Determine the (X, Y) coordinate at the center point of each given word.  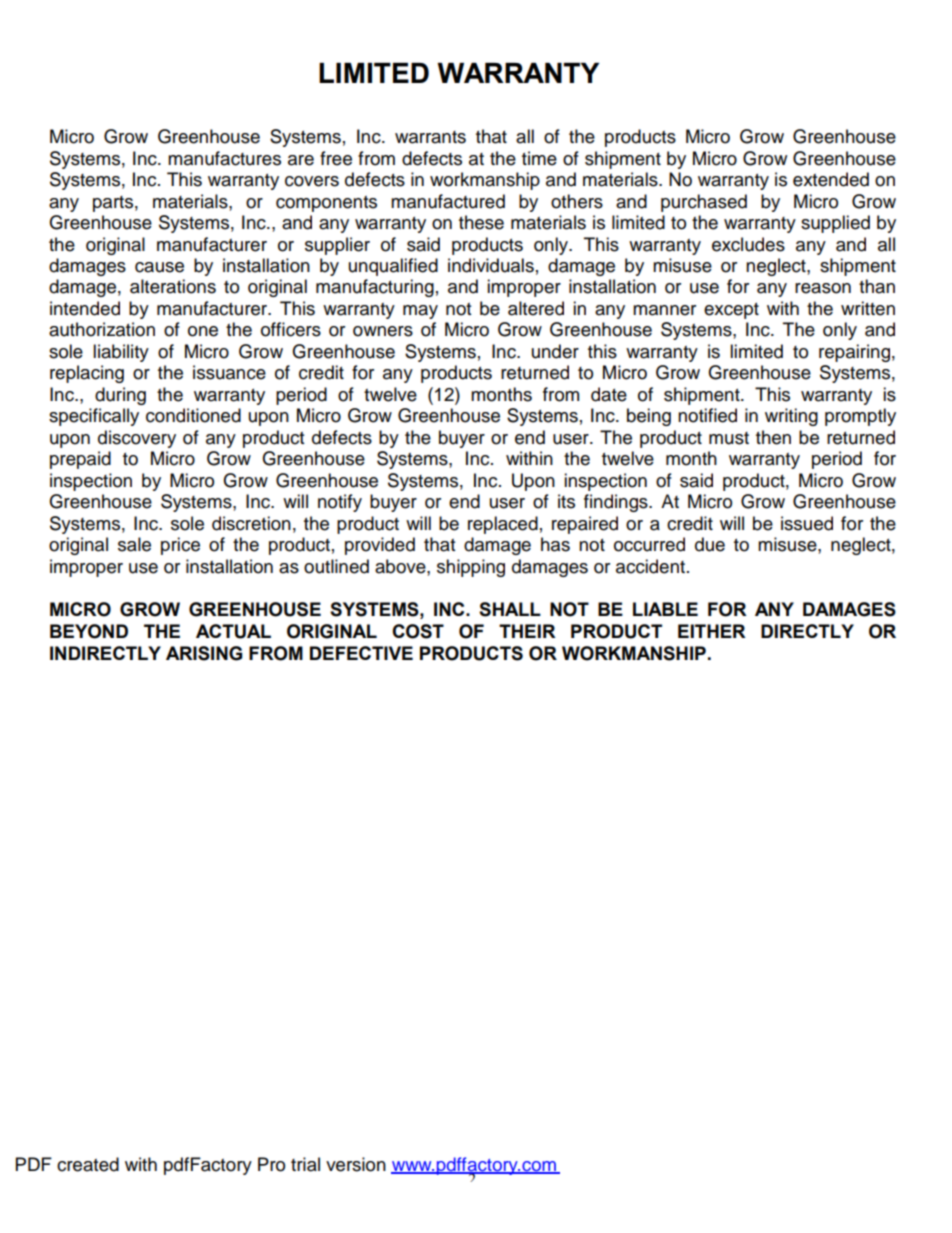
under (555, 351)
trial (305, 1164)
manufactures (224, 158)
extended (831, 179)
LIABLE (665, 609)
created (88, 1164)
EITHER (712, 631)
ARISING (204, 653)
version (356, 1164)
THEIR (527, 631)
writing (791, 417)
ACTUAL (233, 631)
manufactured (448, 201)
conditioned (193, 415)
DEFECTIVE (361, 653)
